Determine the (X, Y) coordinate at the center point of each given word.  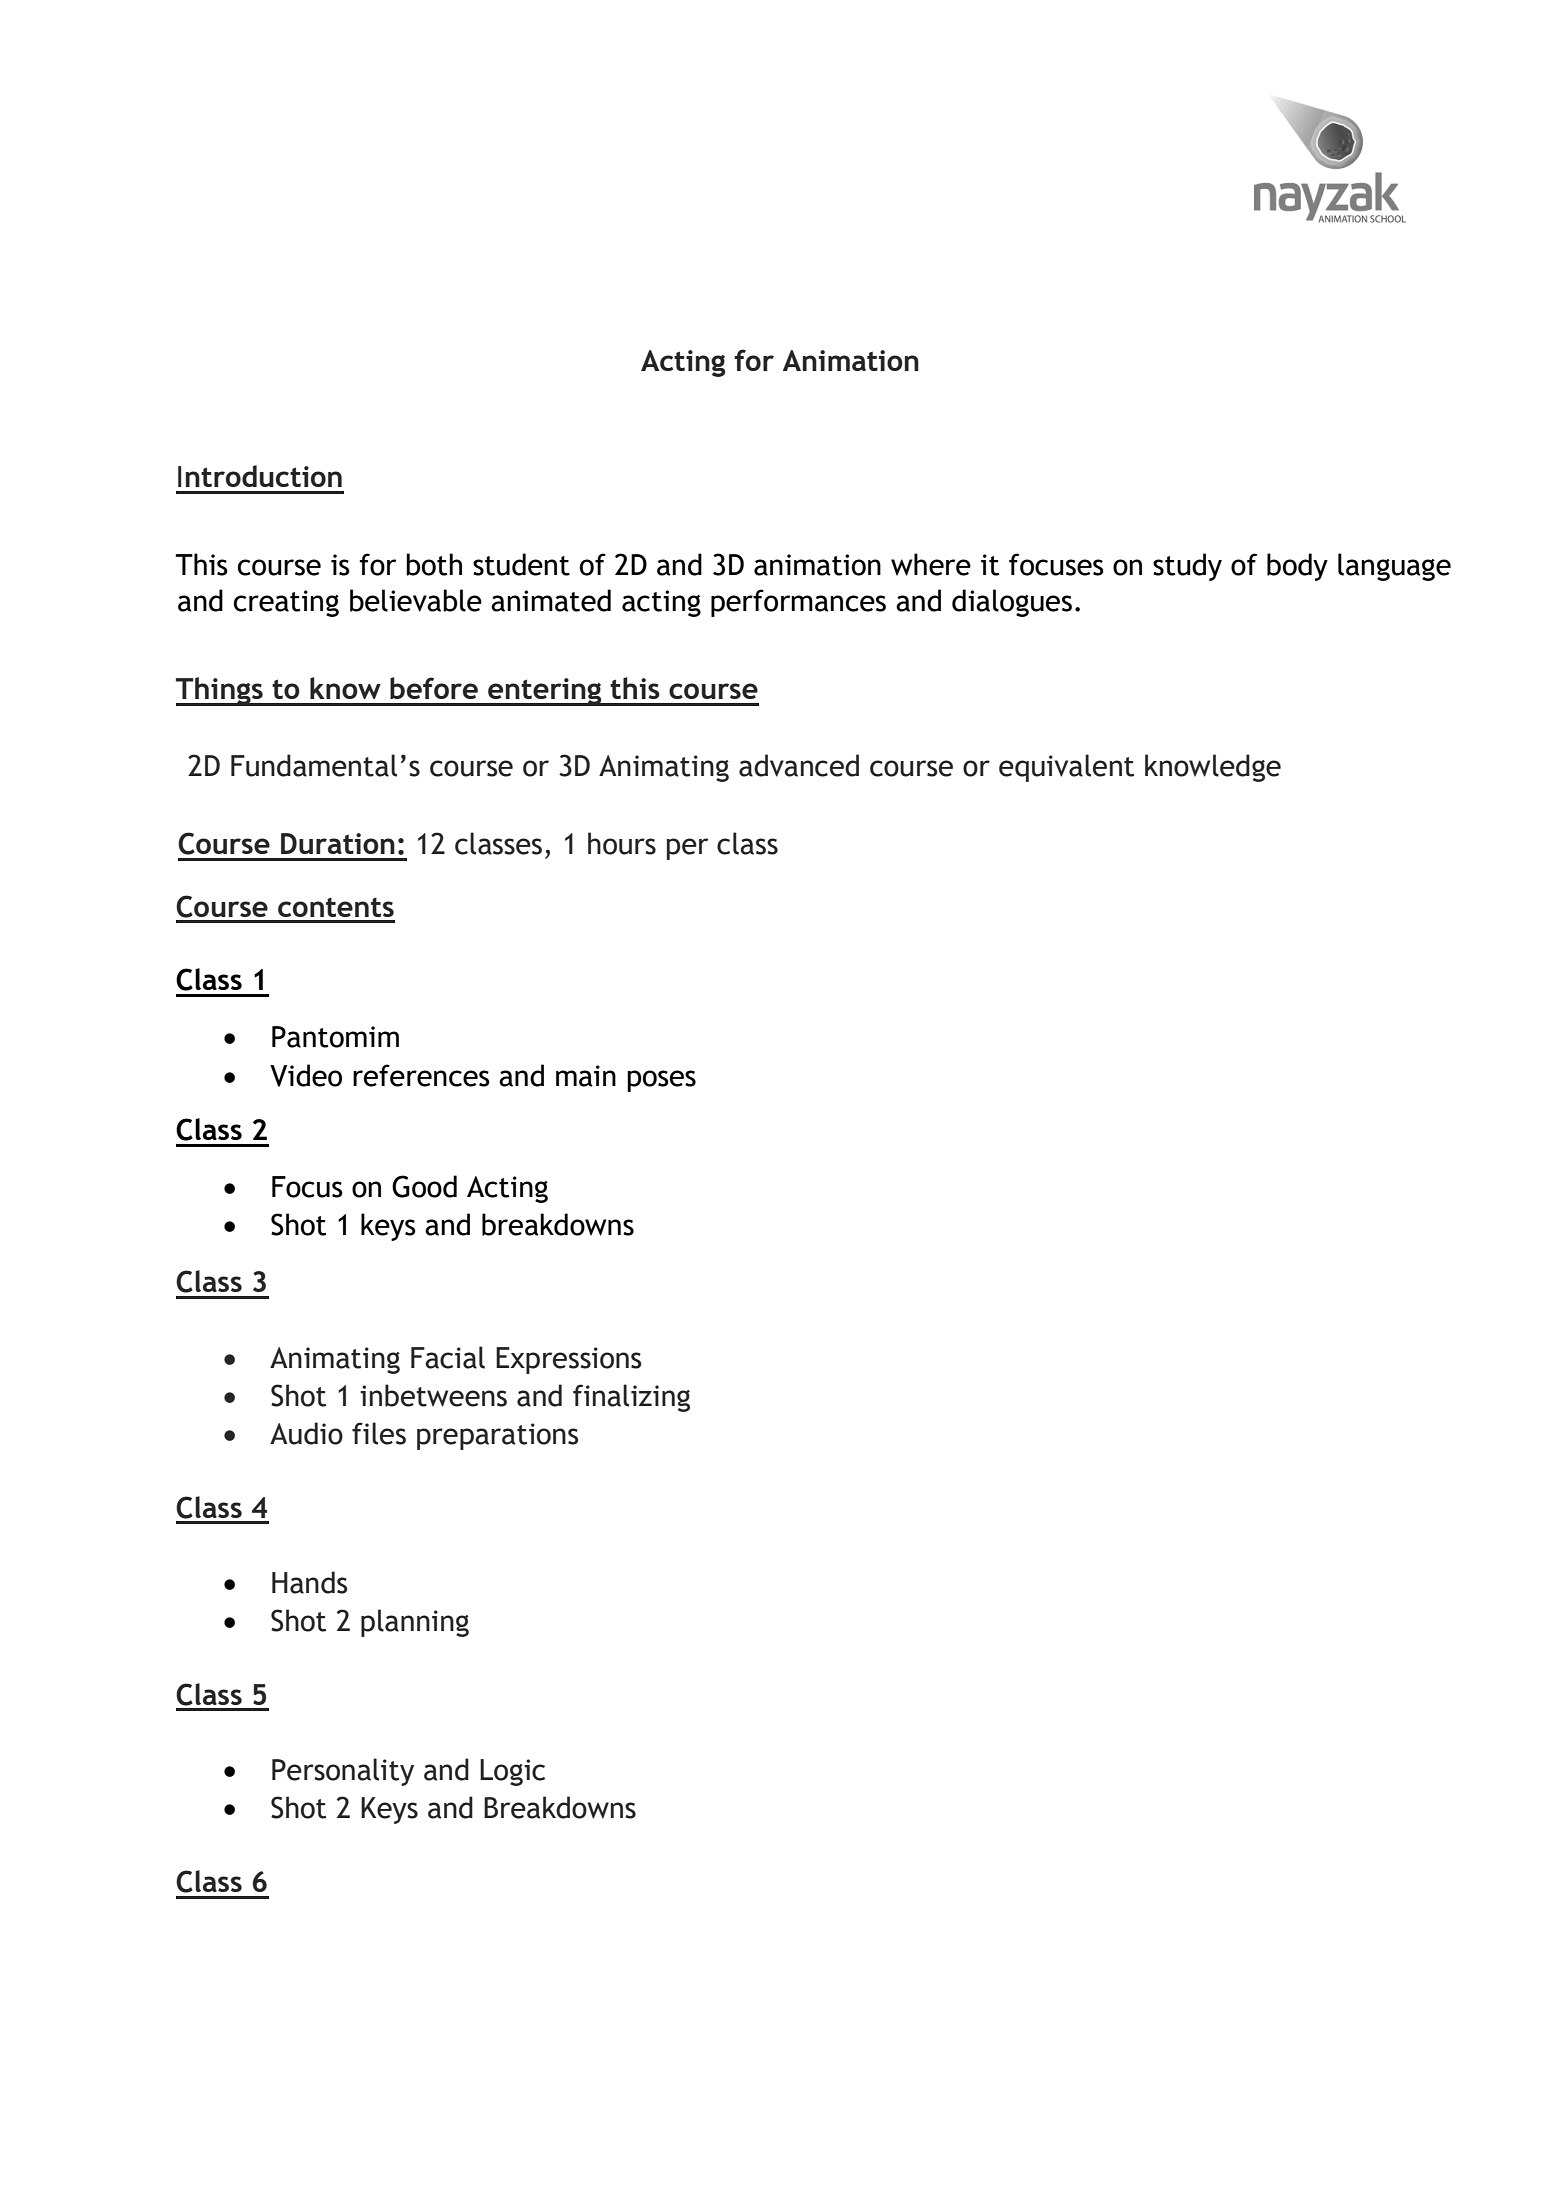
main (586, 1076)
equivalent (1066, 768)
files (379, 1433)
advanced (799, 765)
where (931, 564)
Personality (343, 1772)
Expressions (568, 1360)
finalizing (631, 1398)
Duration (338, 843)
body (1297, 567)
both (434, 564)
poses (661, 1081)
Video (306, 1075)
